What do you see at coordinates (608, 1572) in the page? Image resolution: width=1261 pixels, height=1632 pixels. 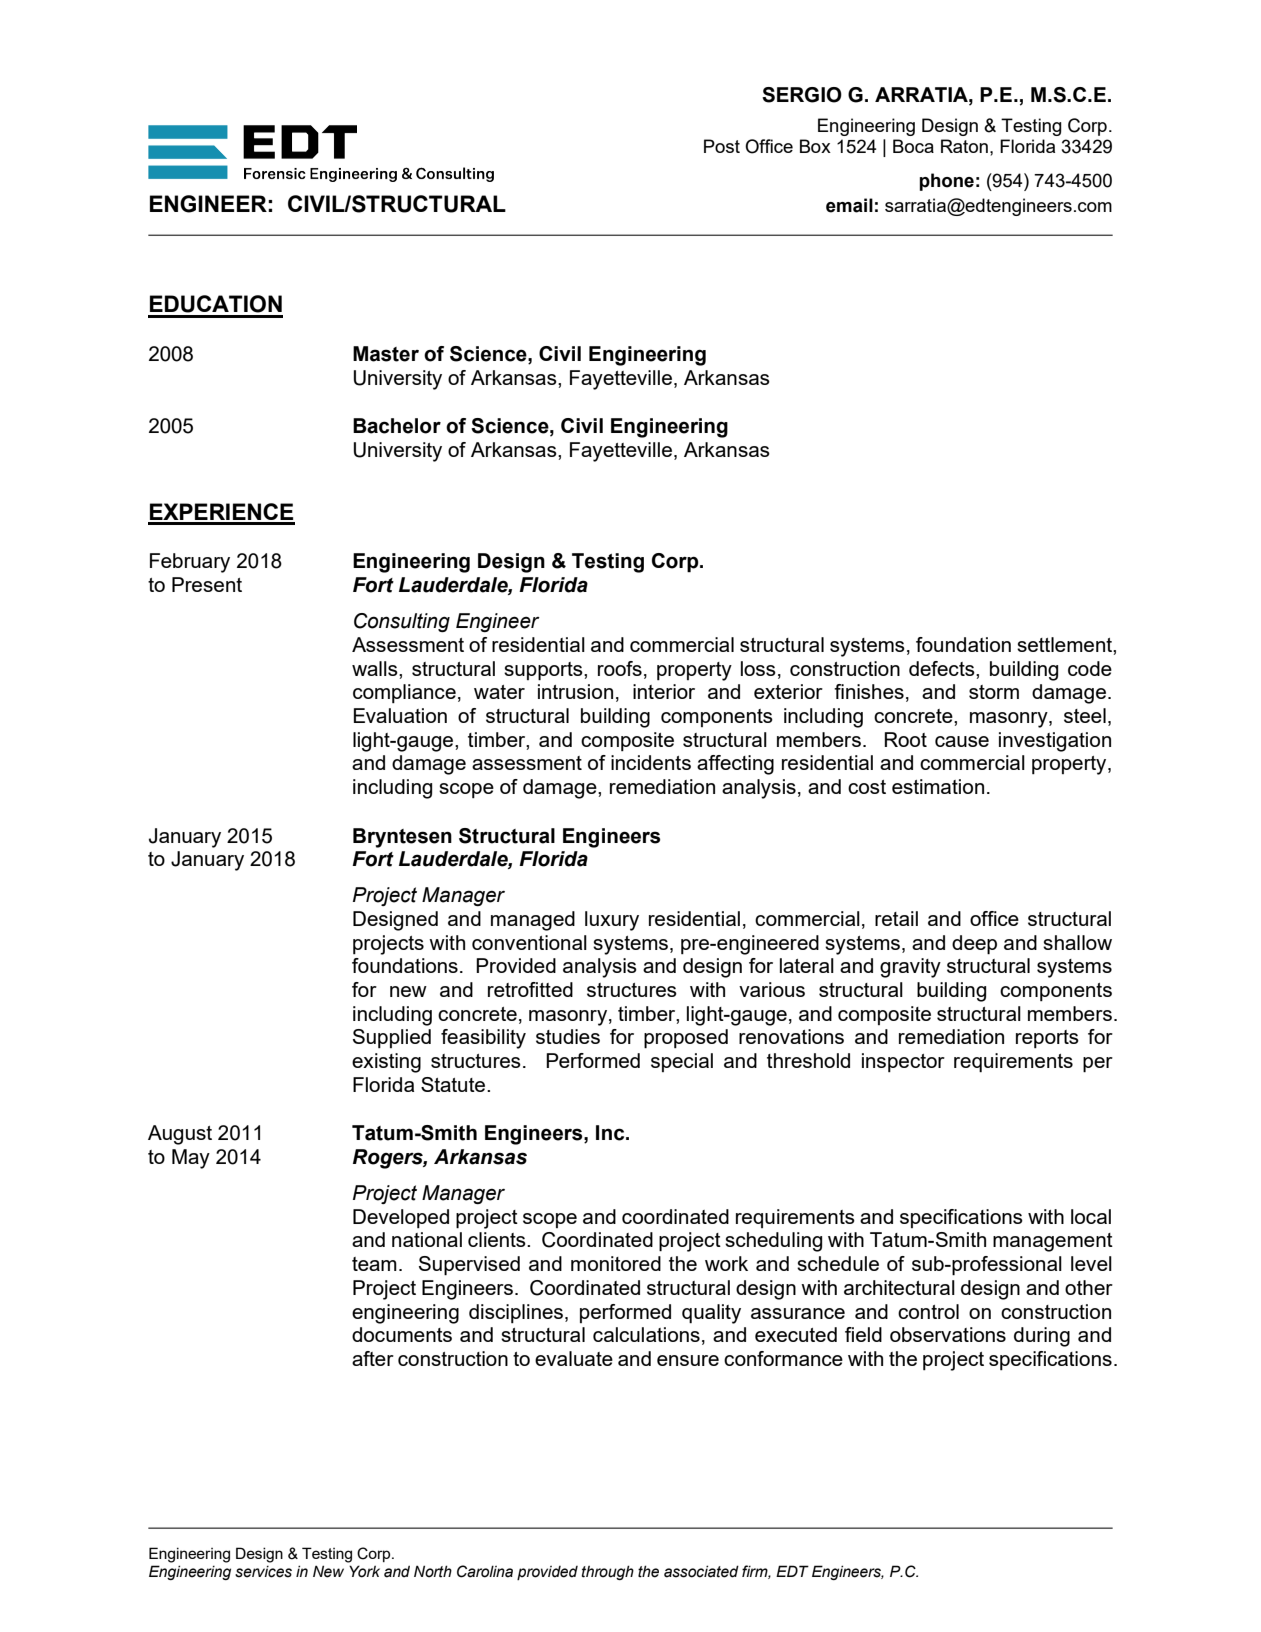 I see `through` at bounding box center [608, 1572].
